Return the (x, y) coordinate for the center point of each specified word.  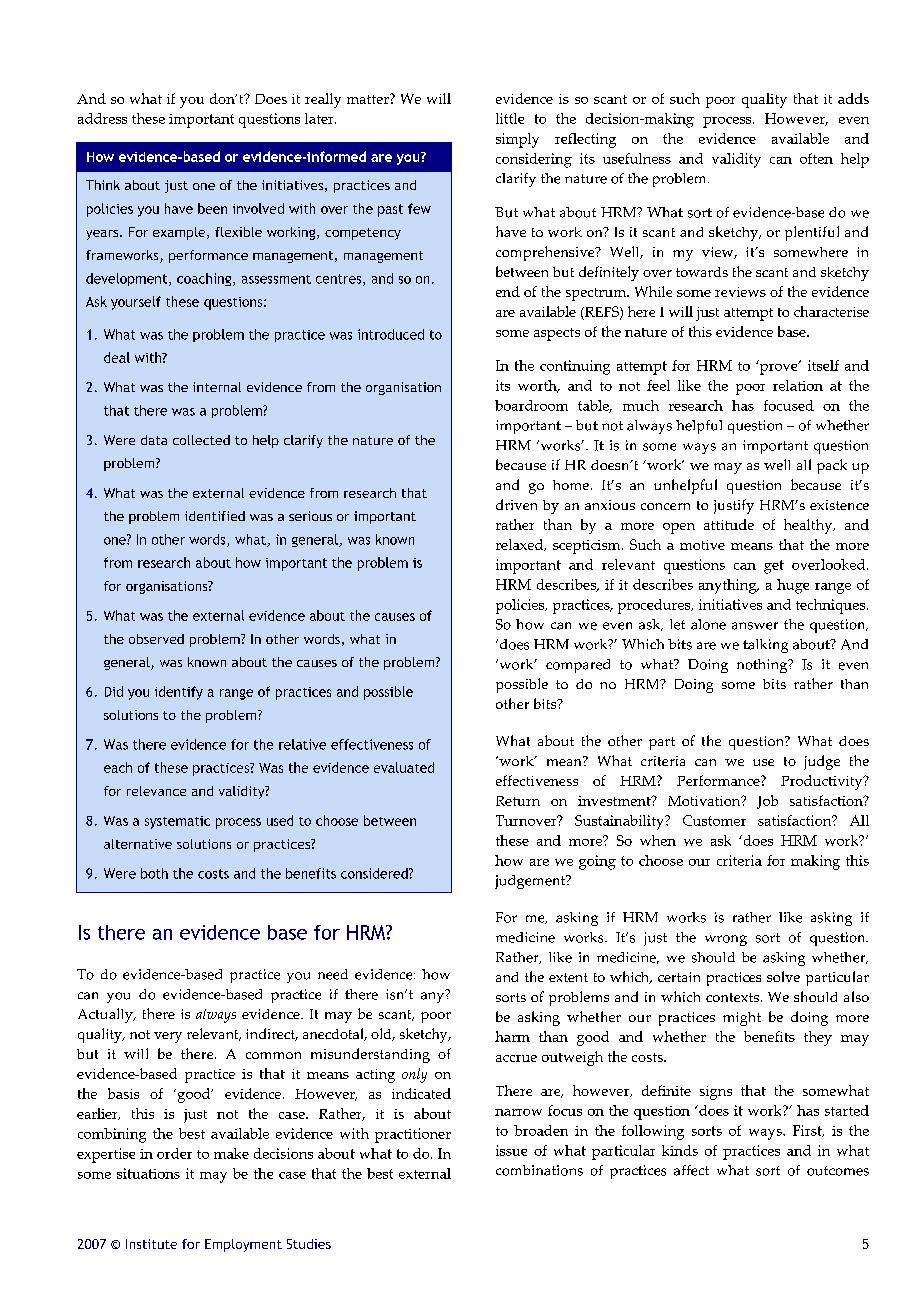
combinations (539, 1170)
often (816, 158)
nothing (763, 666)
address (102, 118)
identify (179, 693)
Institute (151, 1244)
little (510, 118)
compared (578, 666)
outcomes (838, 1171)
